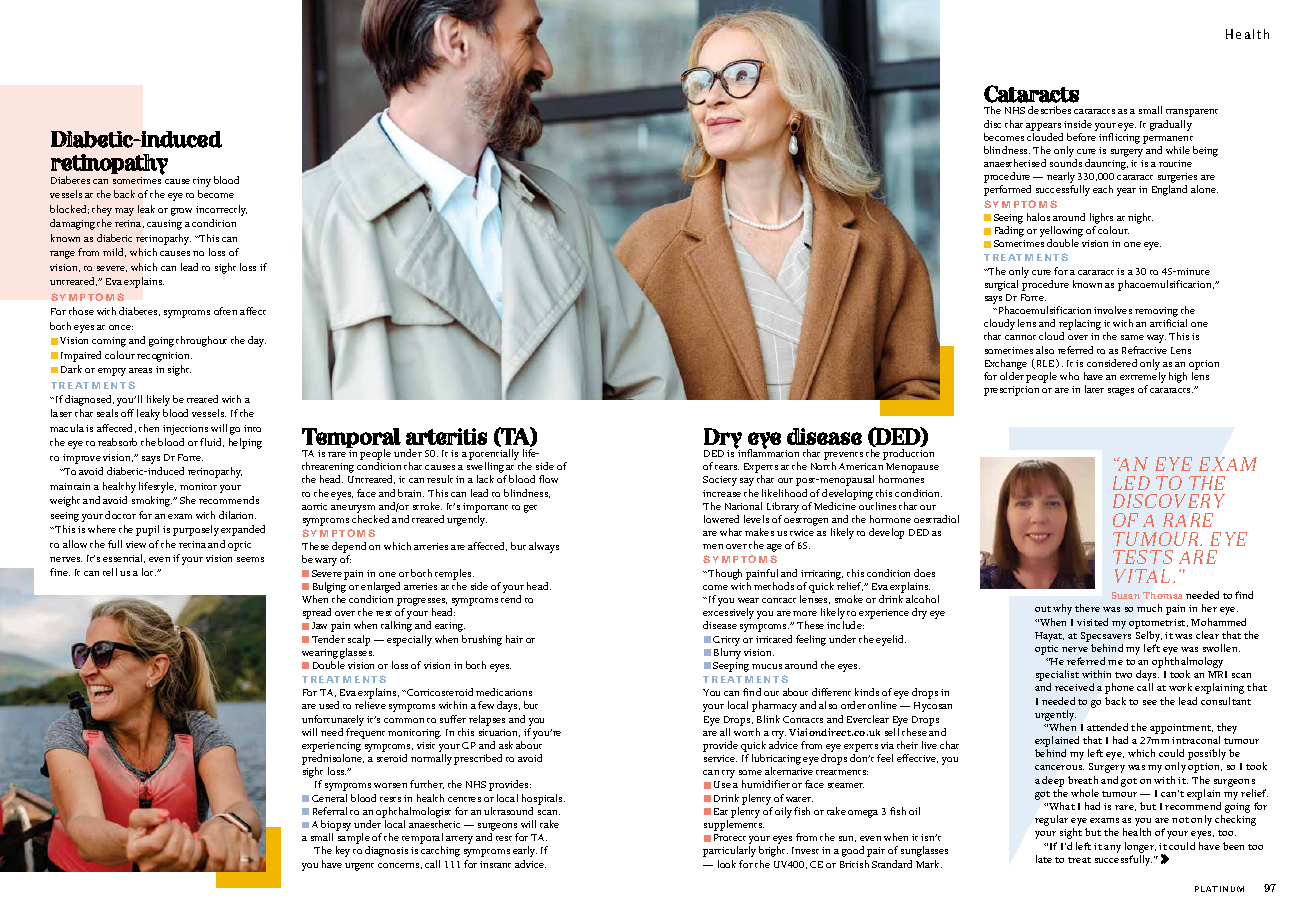  I want to click on key, so click(343, 851).
